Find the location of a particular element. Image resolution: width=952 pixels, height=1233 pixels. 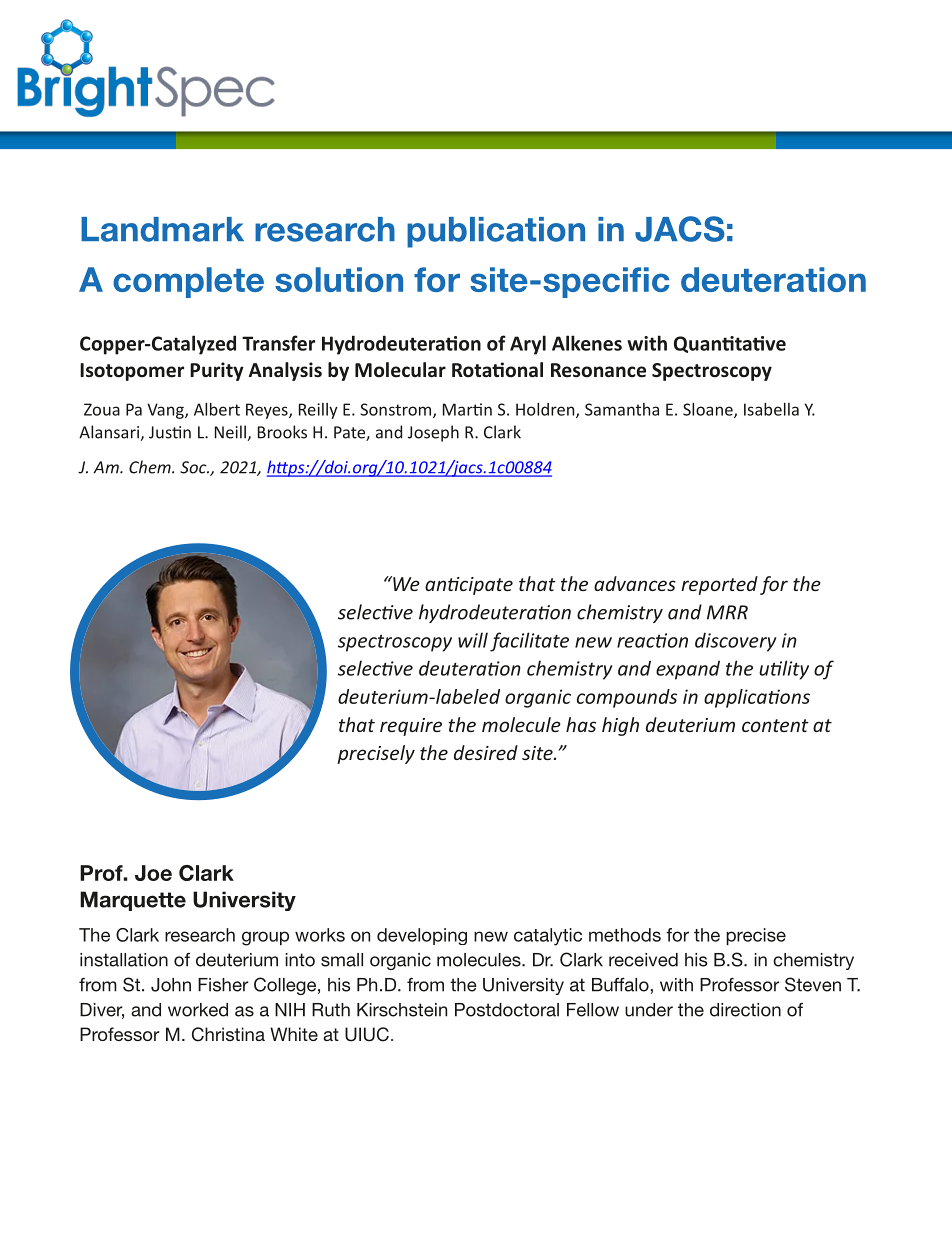

Alkenes is located at coordinates (587, 343).
